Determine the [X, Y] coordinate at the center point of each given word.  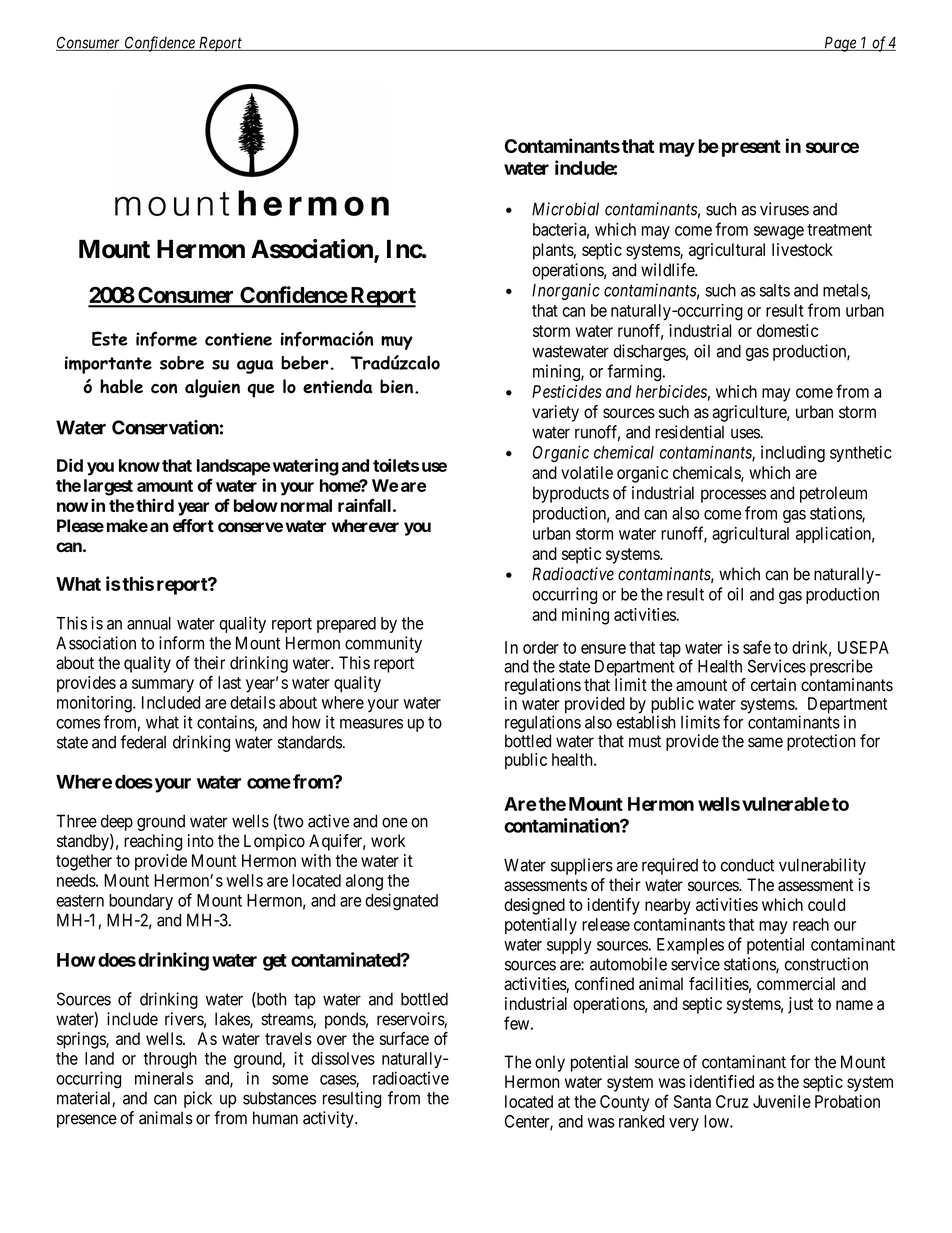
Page [840, 44]
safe [757, 647]
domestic [787, 330]
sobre [182, 363]
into [201, 841]
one [395, 822]
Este [110, 338]
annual [149, 623]
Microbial [565, 209]
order [541, 647]
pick [198, 1099]
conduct [747, 865]
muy [397, 343]
